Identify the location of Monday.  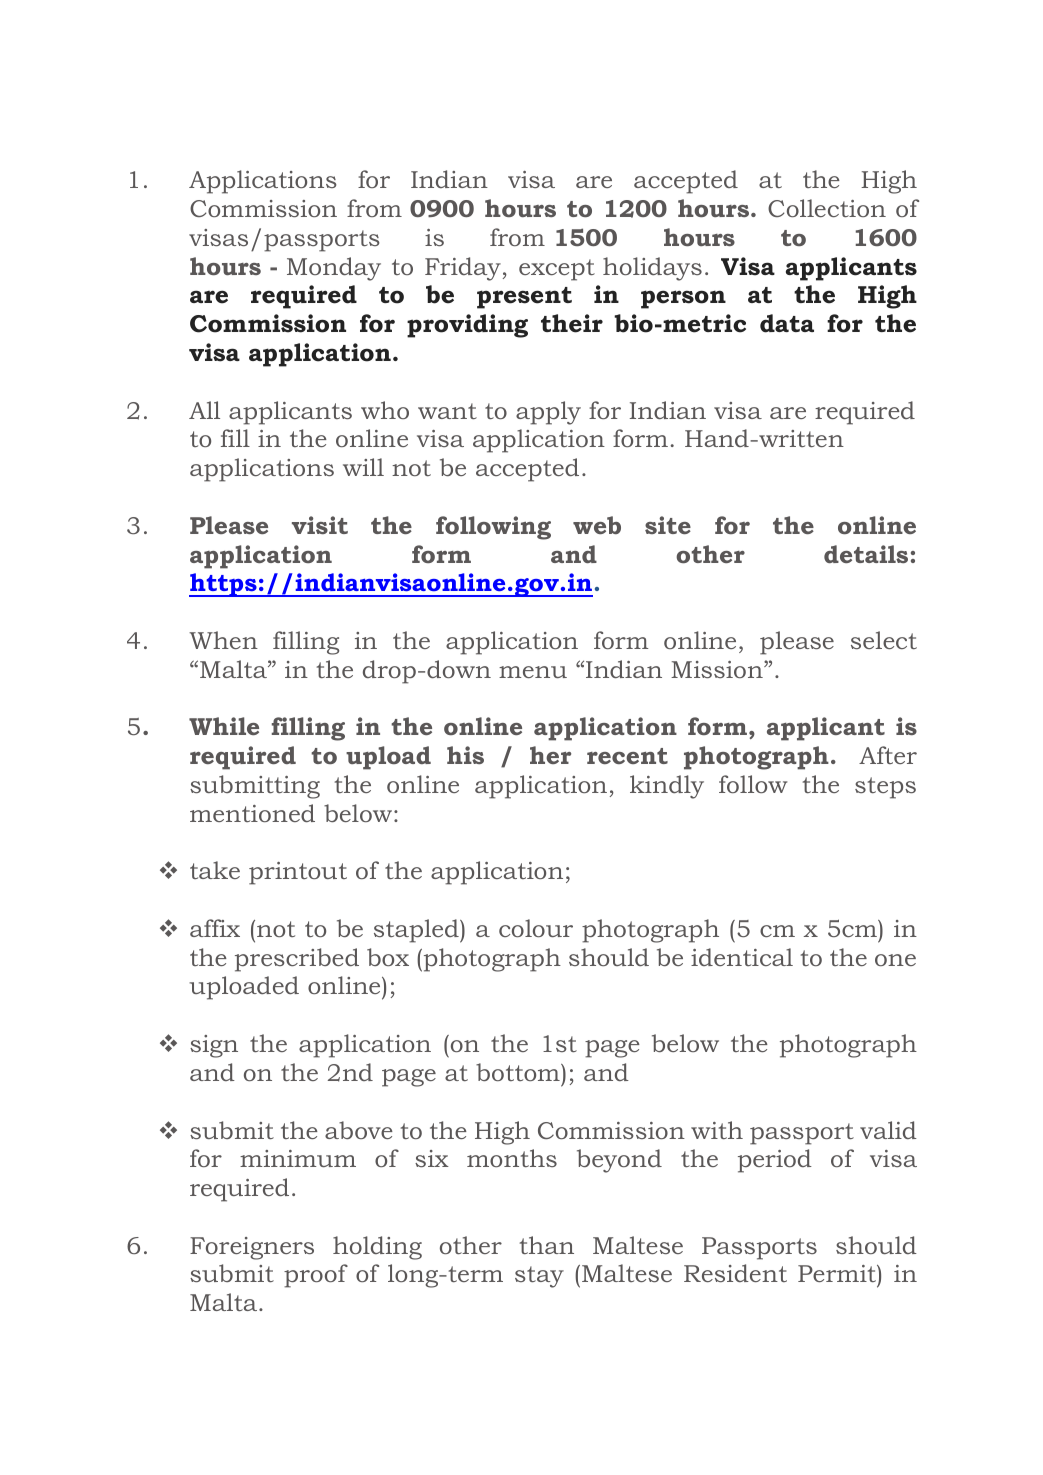
(334, 269).
